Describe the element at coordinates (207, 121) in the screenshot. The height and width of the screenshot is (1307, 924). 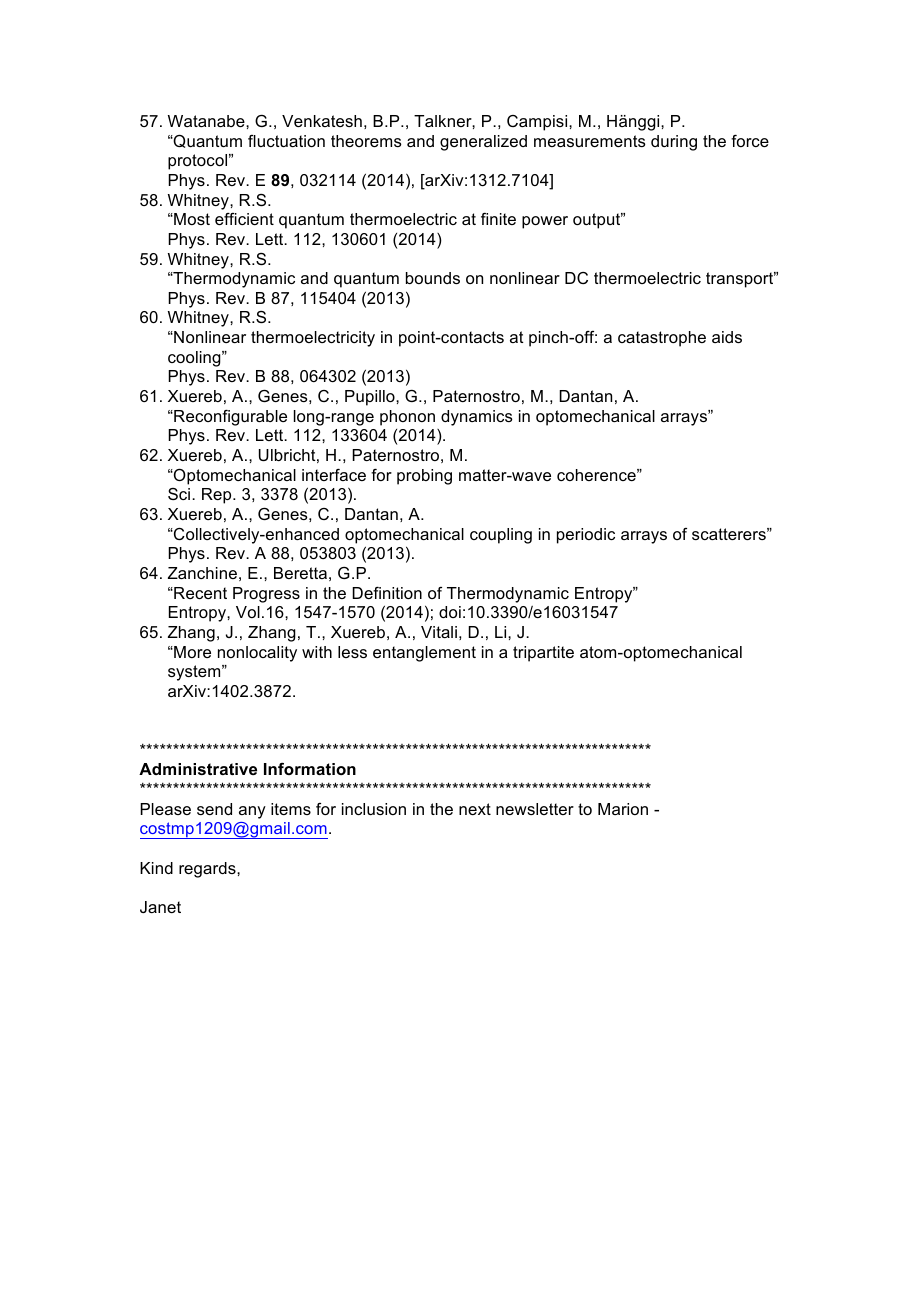
I see `Watanabe` at that location.
